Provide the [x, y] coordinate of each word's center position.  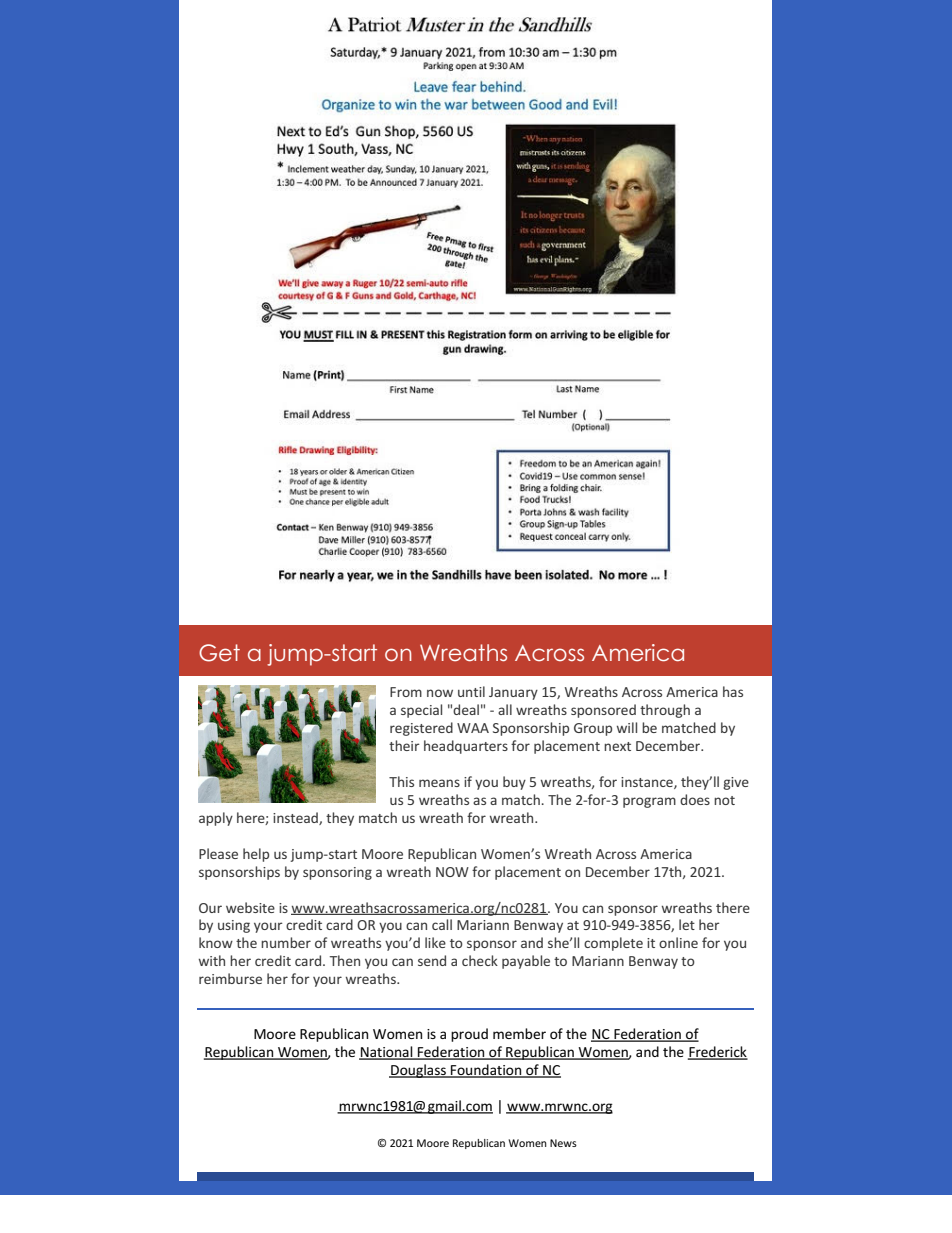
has [733, 691]
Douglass [418, 1071]
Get [219, 653]
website [250, 907]
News [563, 1143]
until [471, 691]
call [442, 924]
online [678, 942]
